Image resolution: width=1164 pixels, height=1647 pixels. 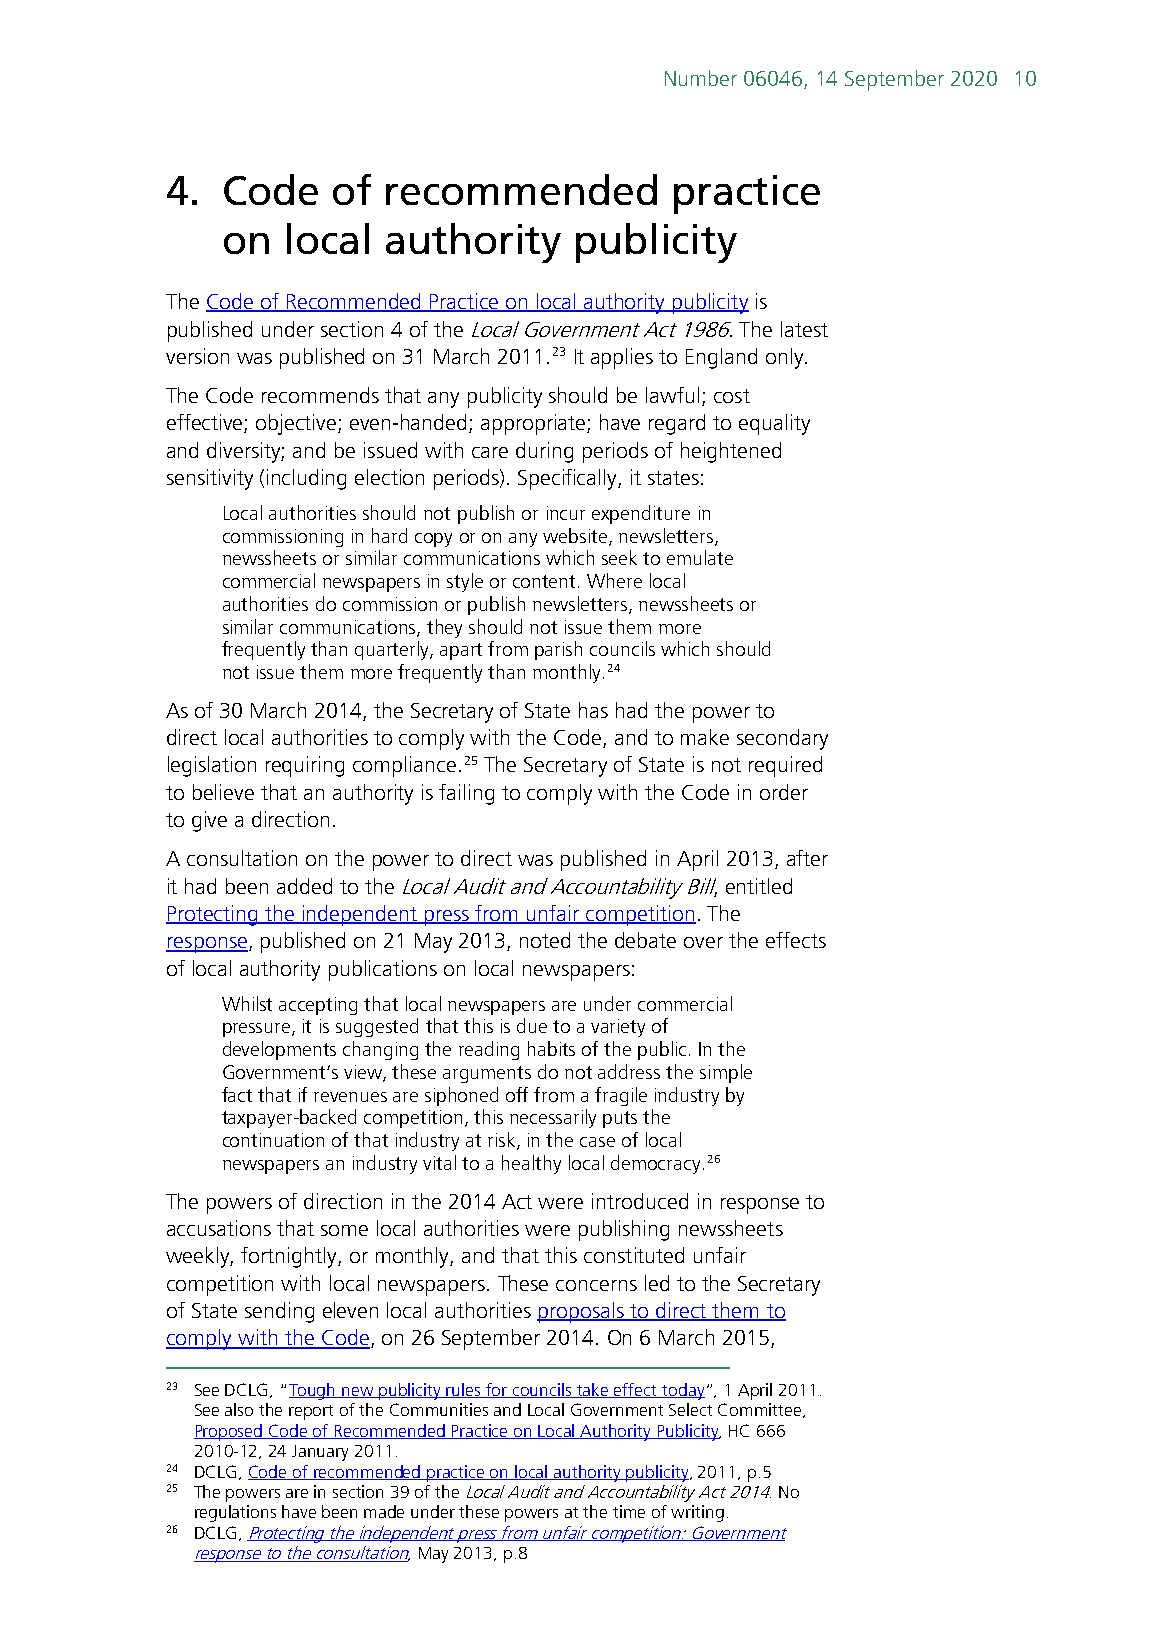 What do you see at coordinates (697, 1513) in the screenshot?
I see `writing` at bounding box center [697, 1513].
